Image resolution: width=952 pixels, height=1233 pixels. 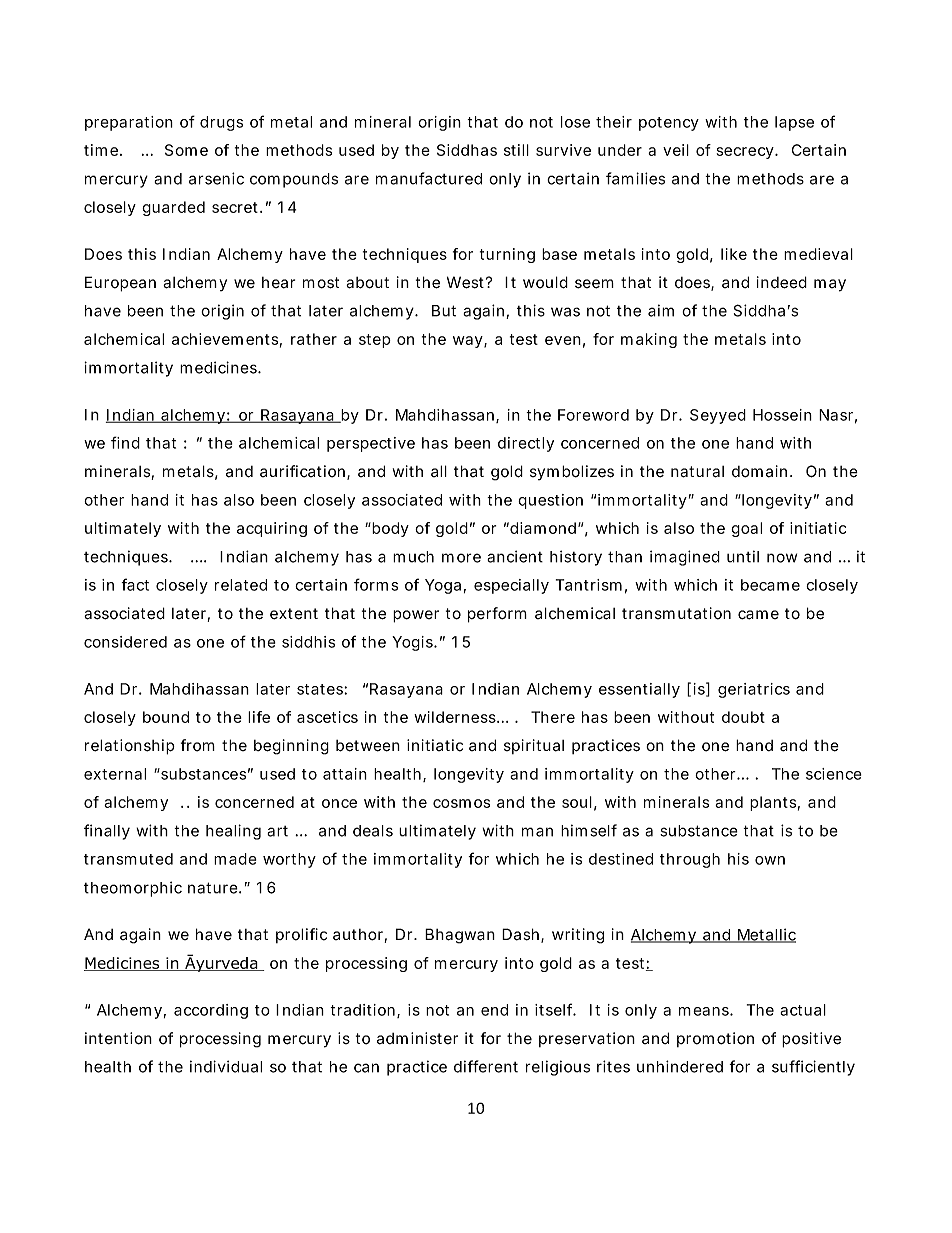 What do you see at coordinates (516, 150) in the screenshot?
I see `still` at bounding box center [516, 150].
